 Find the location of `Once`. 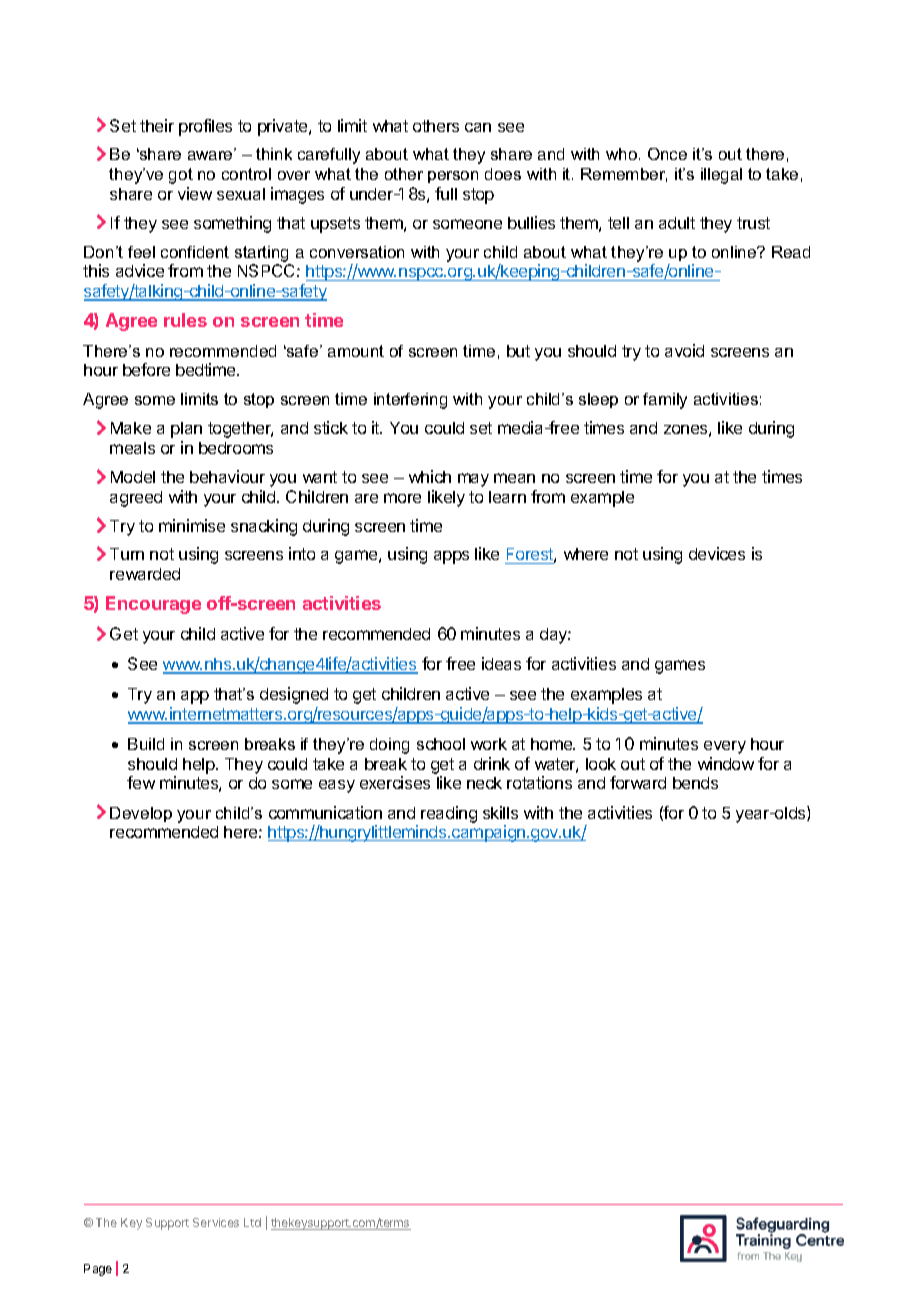

Once is located at coordinates (667, 154).
